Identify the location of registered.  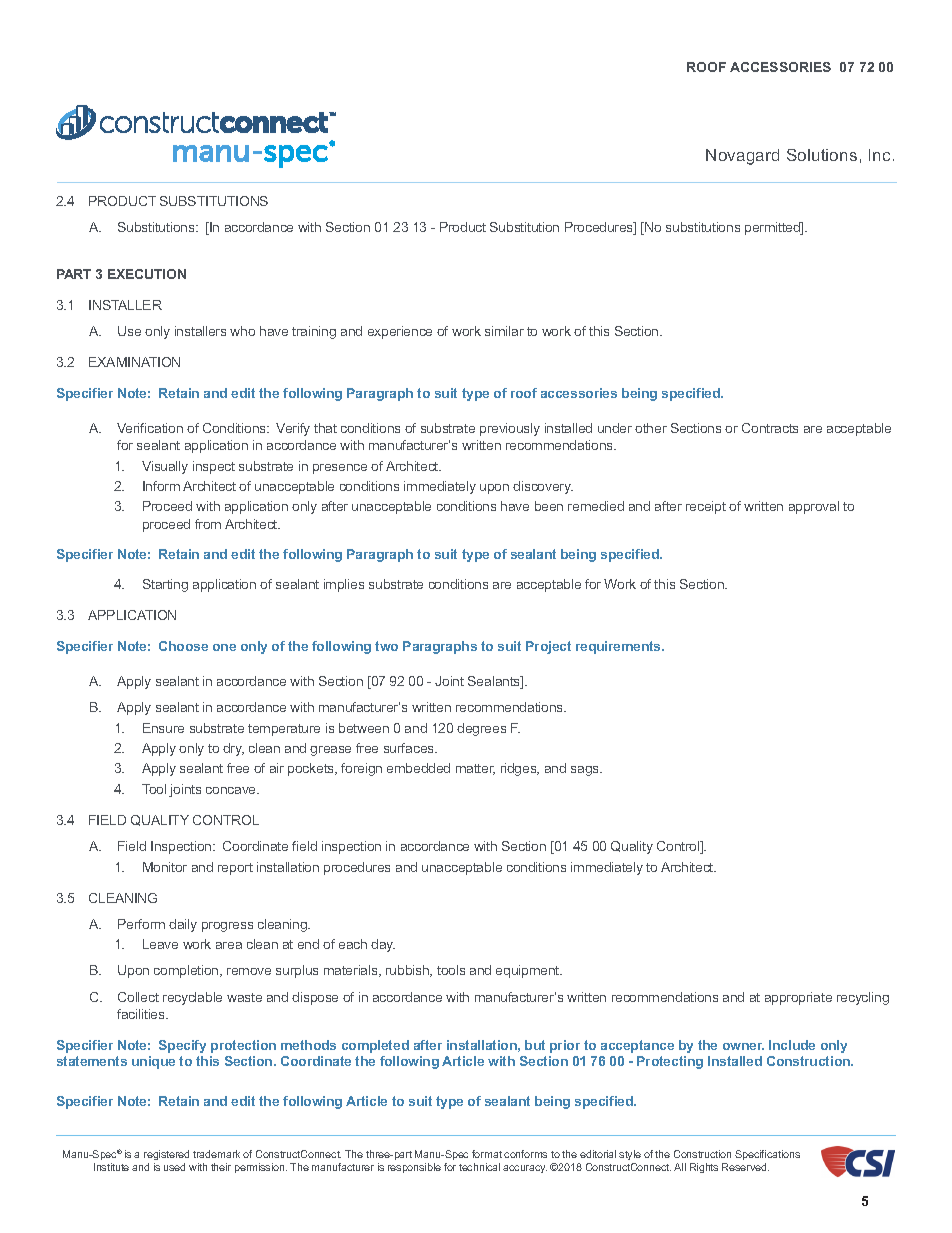
(166, 1155).
